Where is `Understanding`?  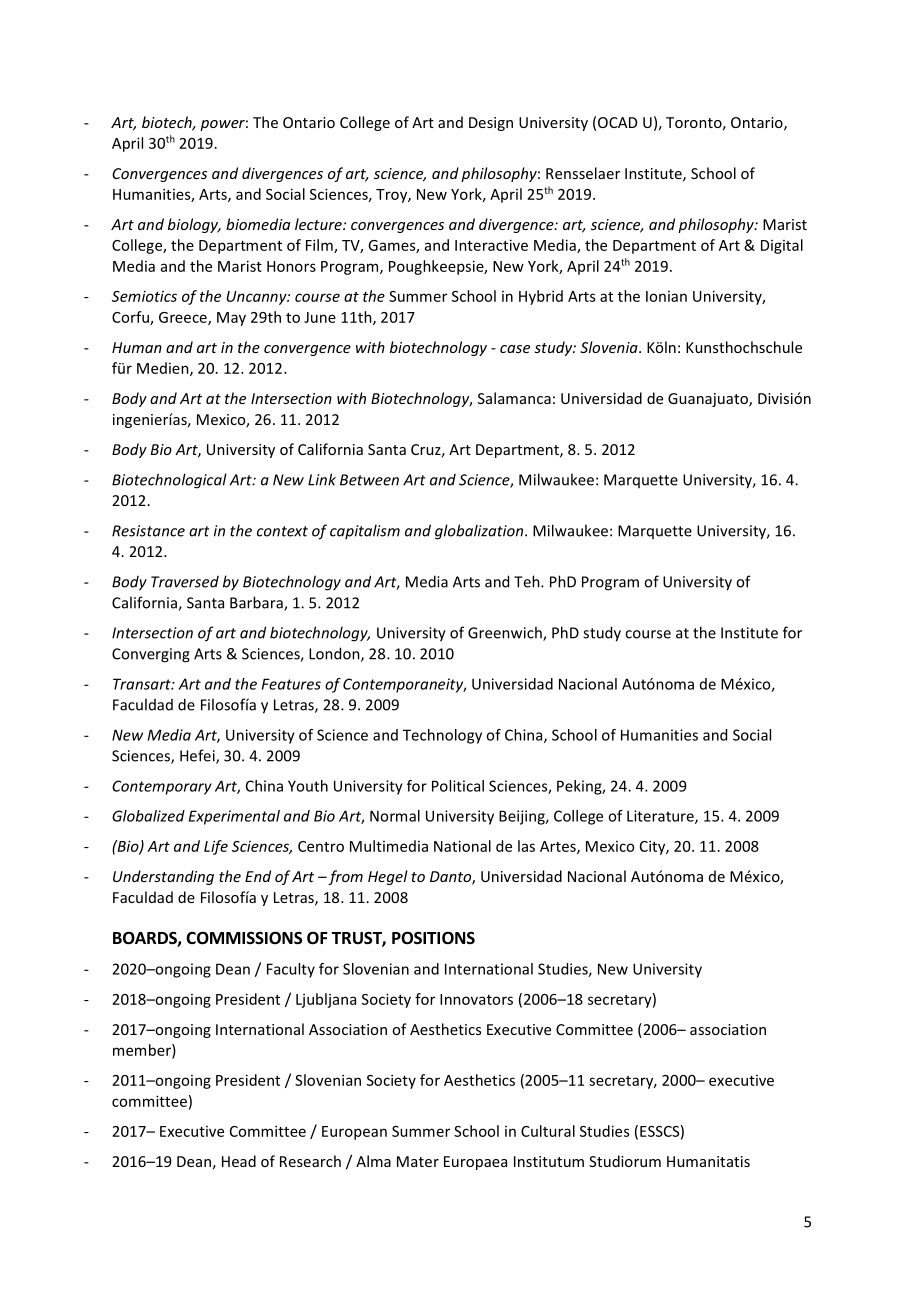 Understanding is located at coordinates (163, 877).
